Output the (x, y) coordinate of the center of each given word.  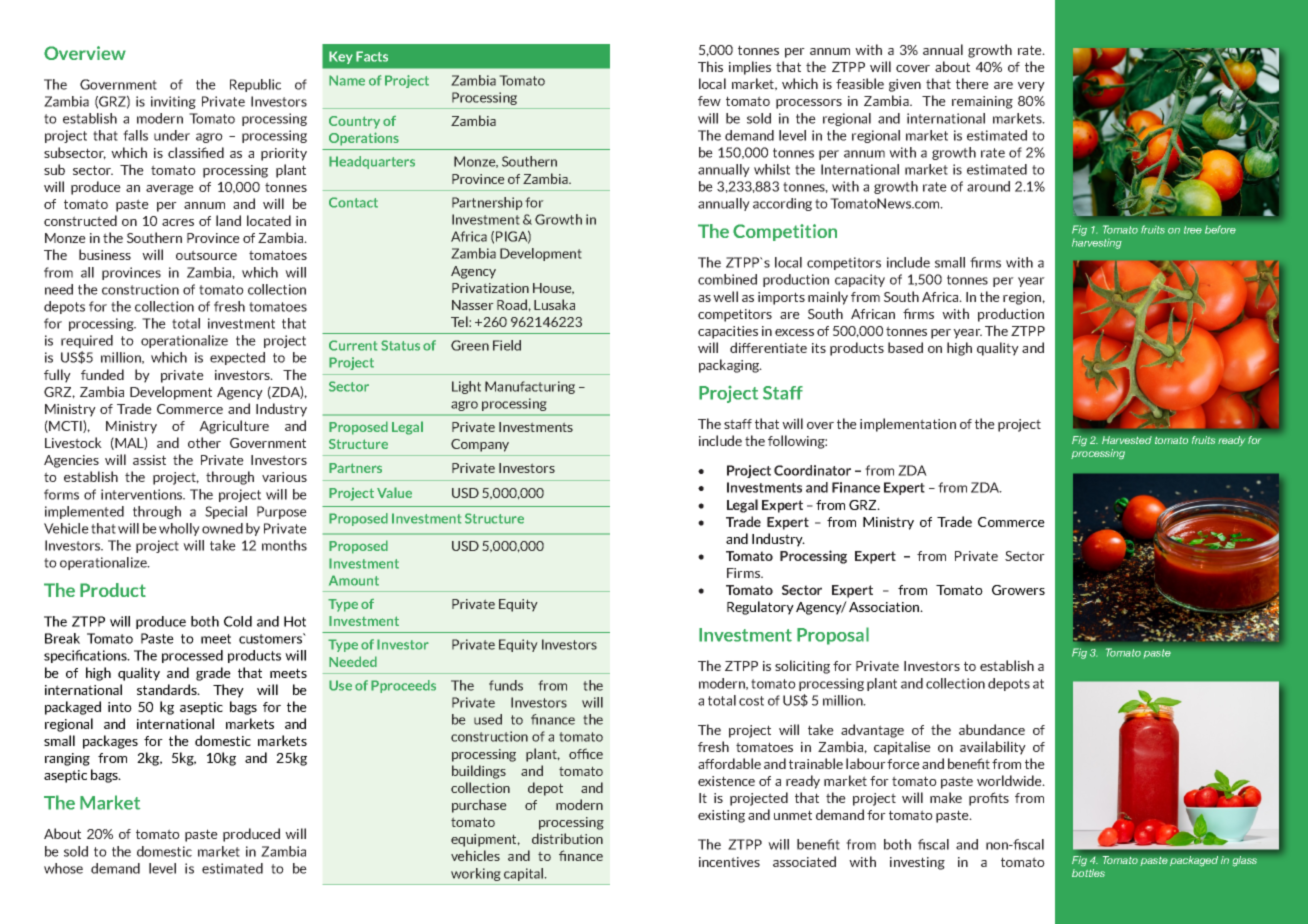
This (710, 66)
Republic (255, 85)
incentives (729, 862)
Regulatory (760, 608)
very (1031, 87)
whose (63, 868)
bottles (1088, 873)
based (905, 347)
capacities (728, 332)
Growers (1018, 590)
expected (237, 358)
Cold (238, 621)
